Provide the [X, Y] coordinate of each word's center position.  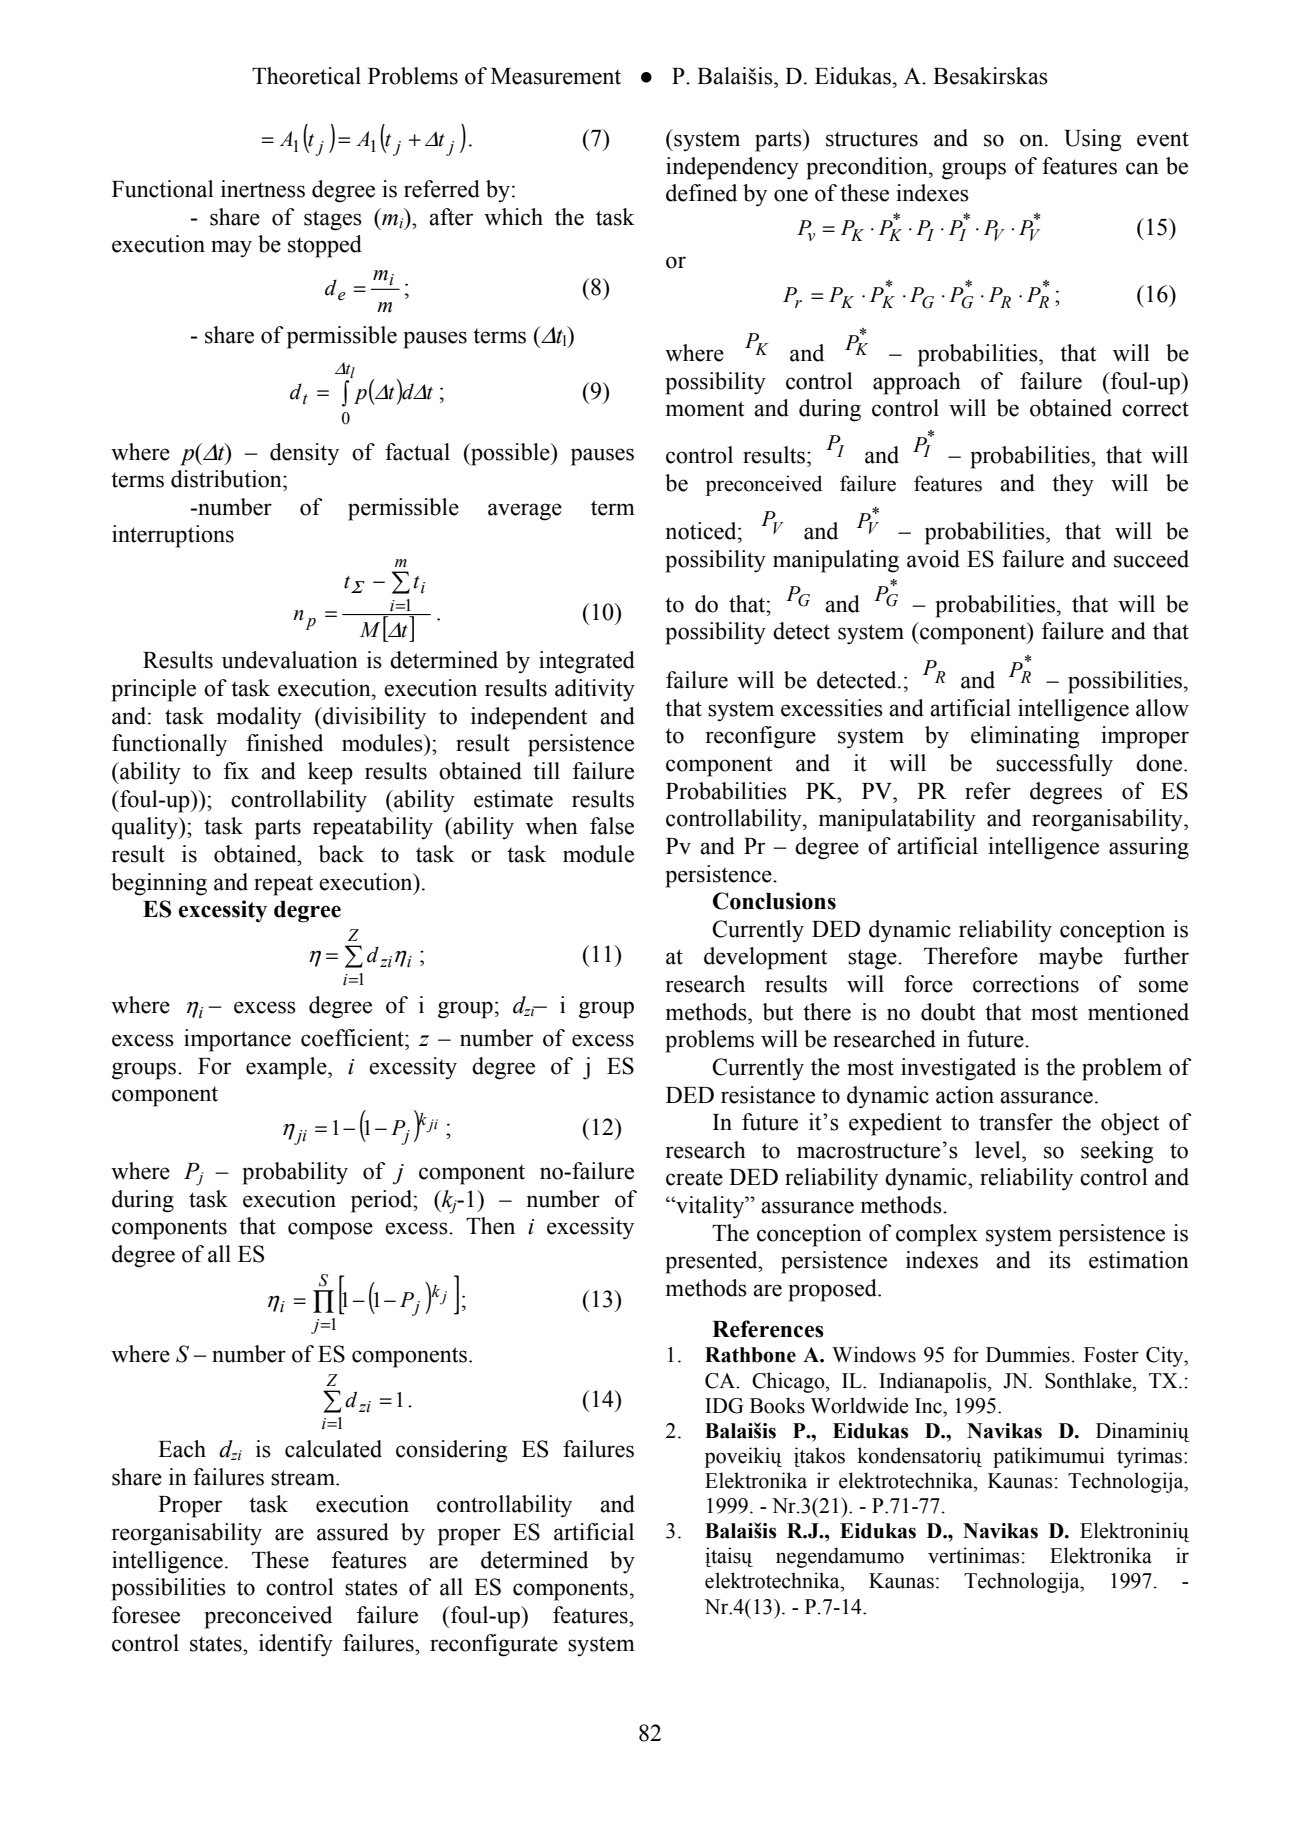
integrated [587, 662]
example [287, 1068]
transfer [1016, 1122]
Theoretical [306, 76]
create [694, 1178]
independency [732, 168]
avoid [933, 559]
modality [259, 718]
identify [296, 1645]
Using [1092, 140]
